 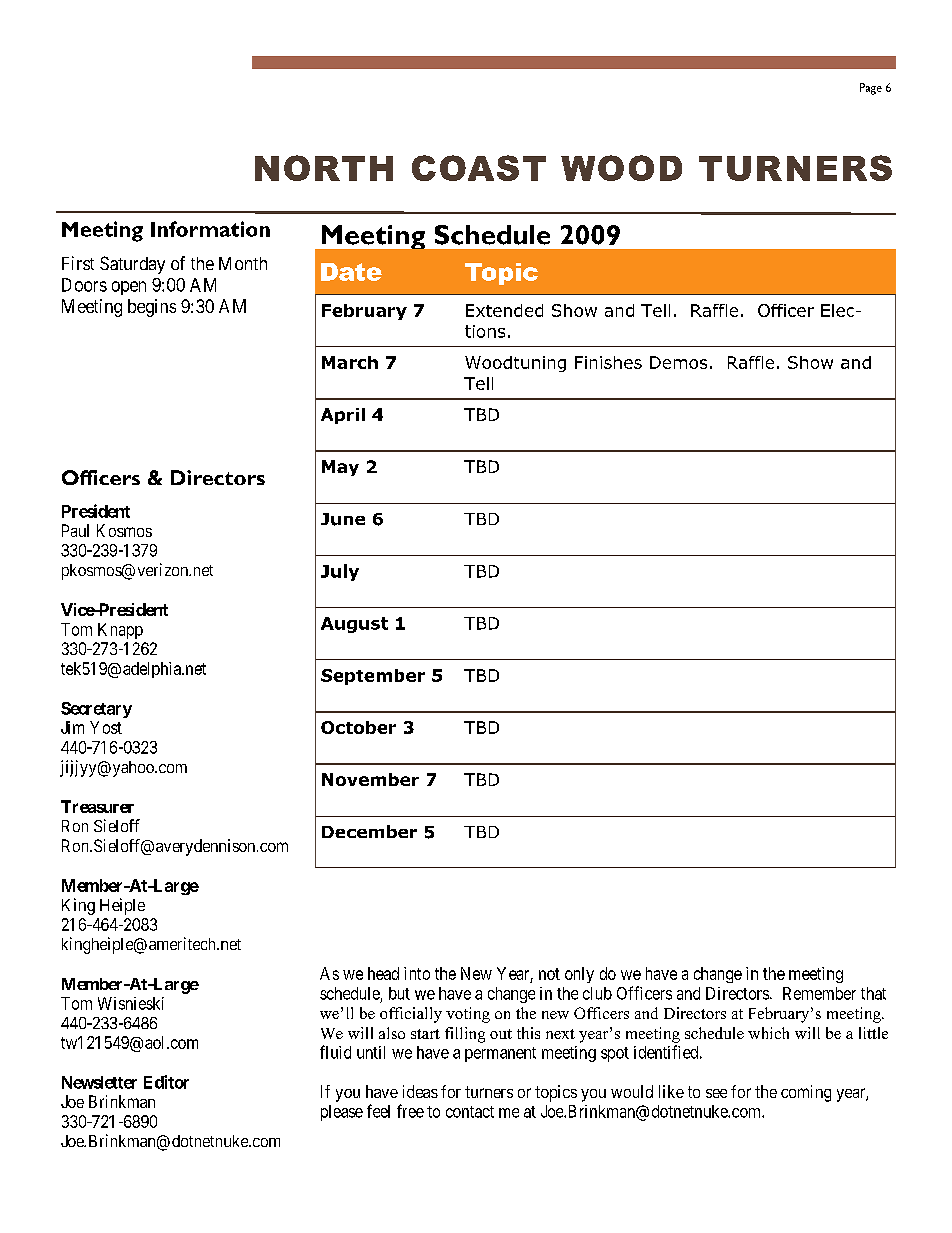 I want to click on November, so click(x=370, y=779).
